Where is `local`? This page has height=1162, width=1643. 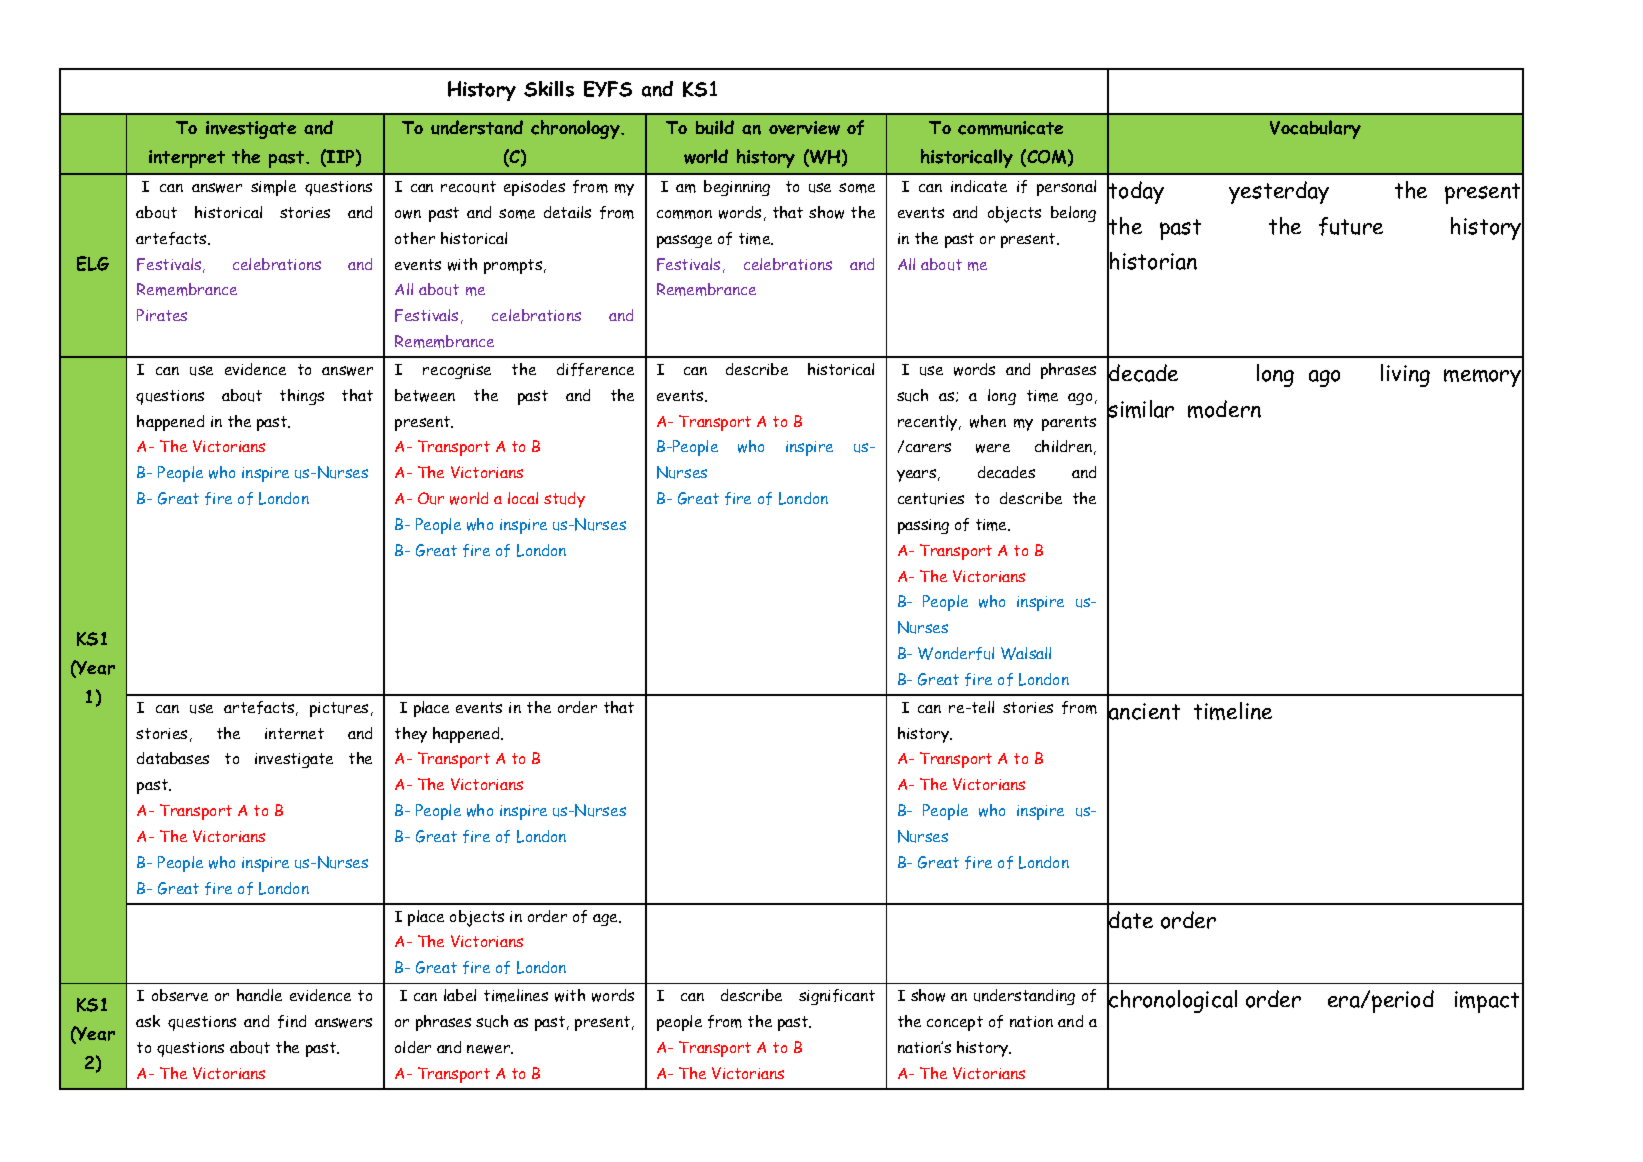 local is located at coordinates (523, 498).
